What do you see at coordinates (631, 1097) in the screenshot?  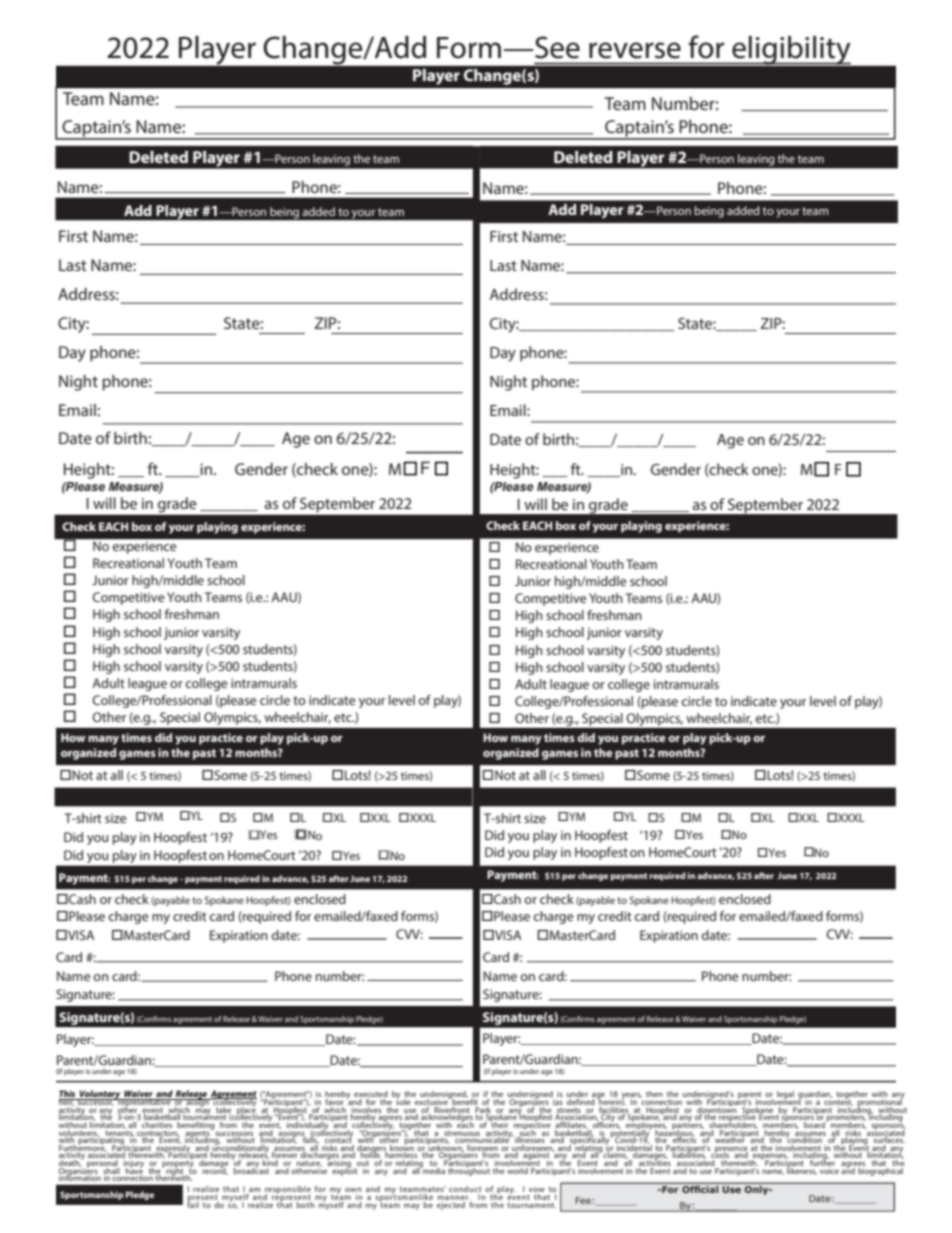 I see `years` at bounding box center [631, 1097].
